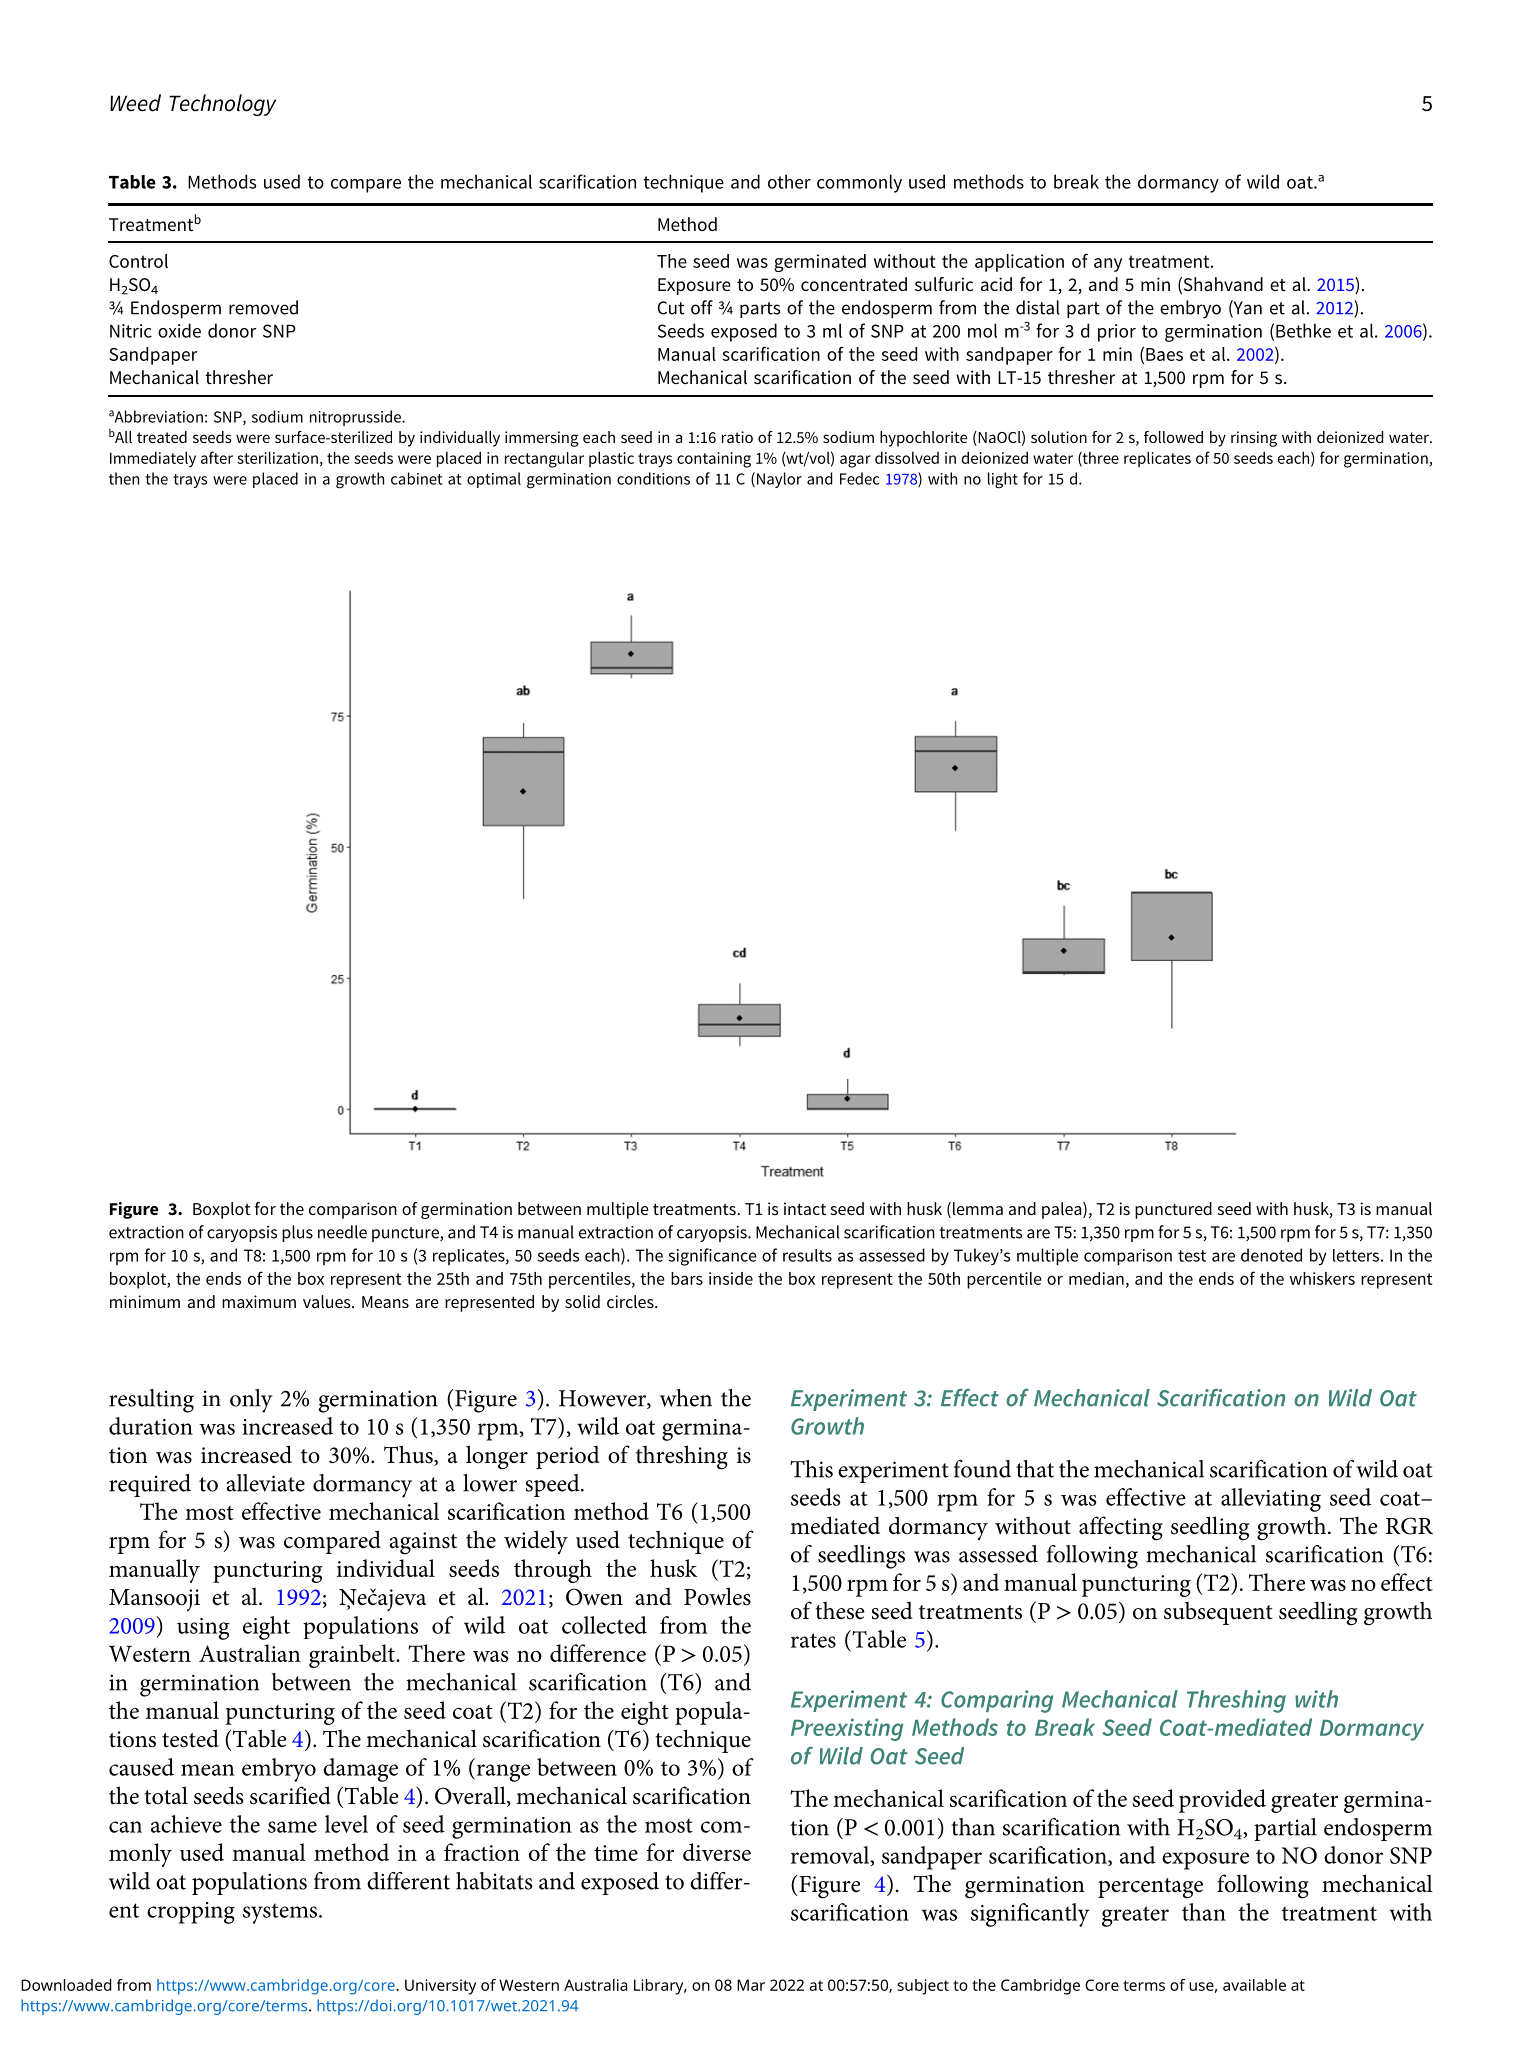  I want to click on Technology, so click(223, 105).
